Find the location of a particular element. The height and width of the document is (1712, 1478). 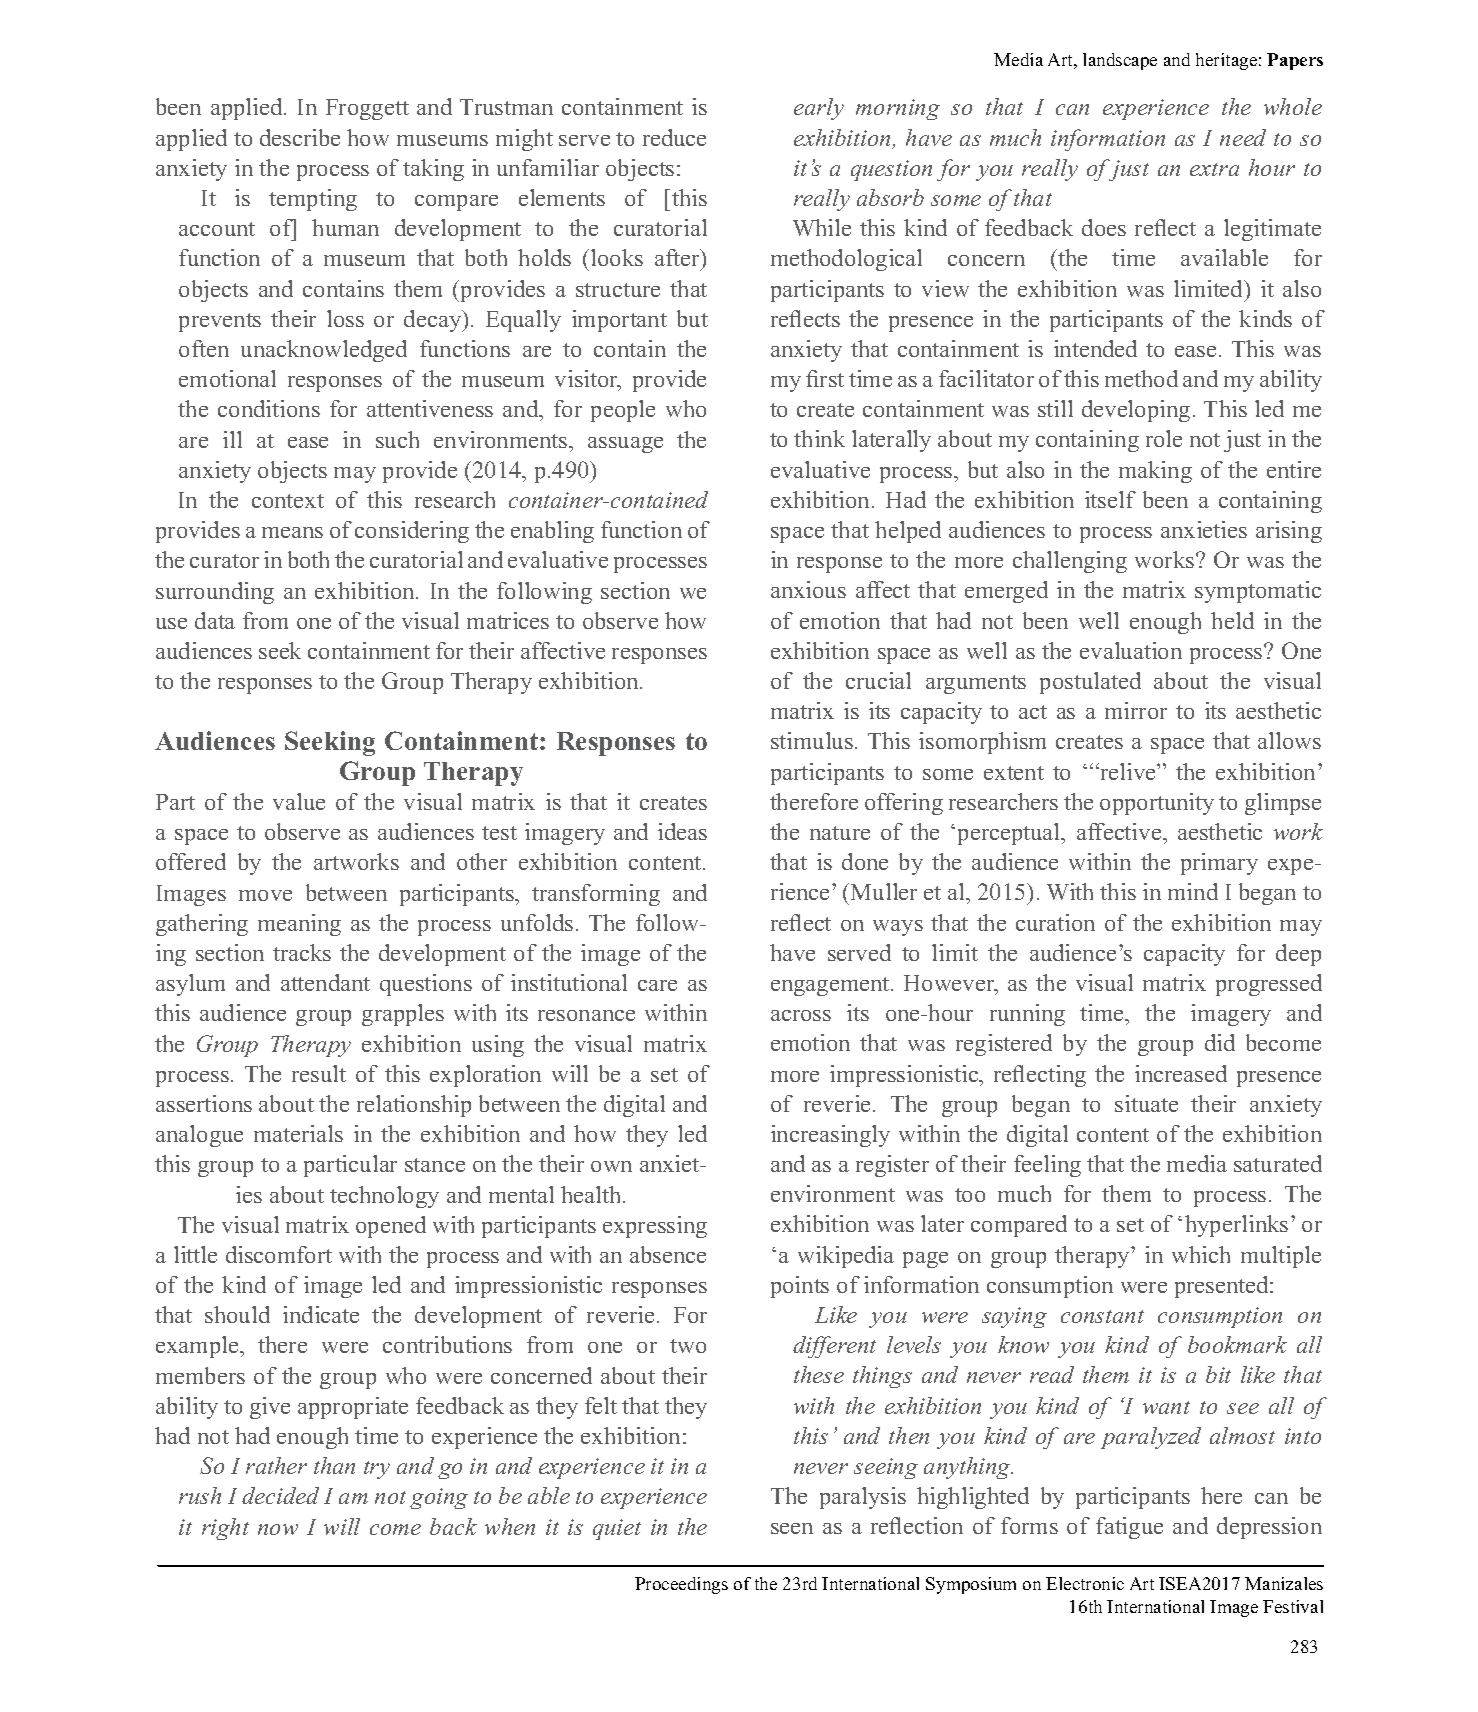

making is located at coordinates (1155, 472).
